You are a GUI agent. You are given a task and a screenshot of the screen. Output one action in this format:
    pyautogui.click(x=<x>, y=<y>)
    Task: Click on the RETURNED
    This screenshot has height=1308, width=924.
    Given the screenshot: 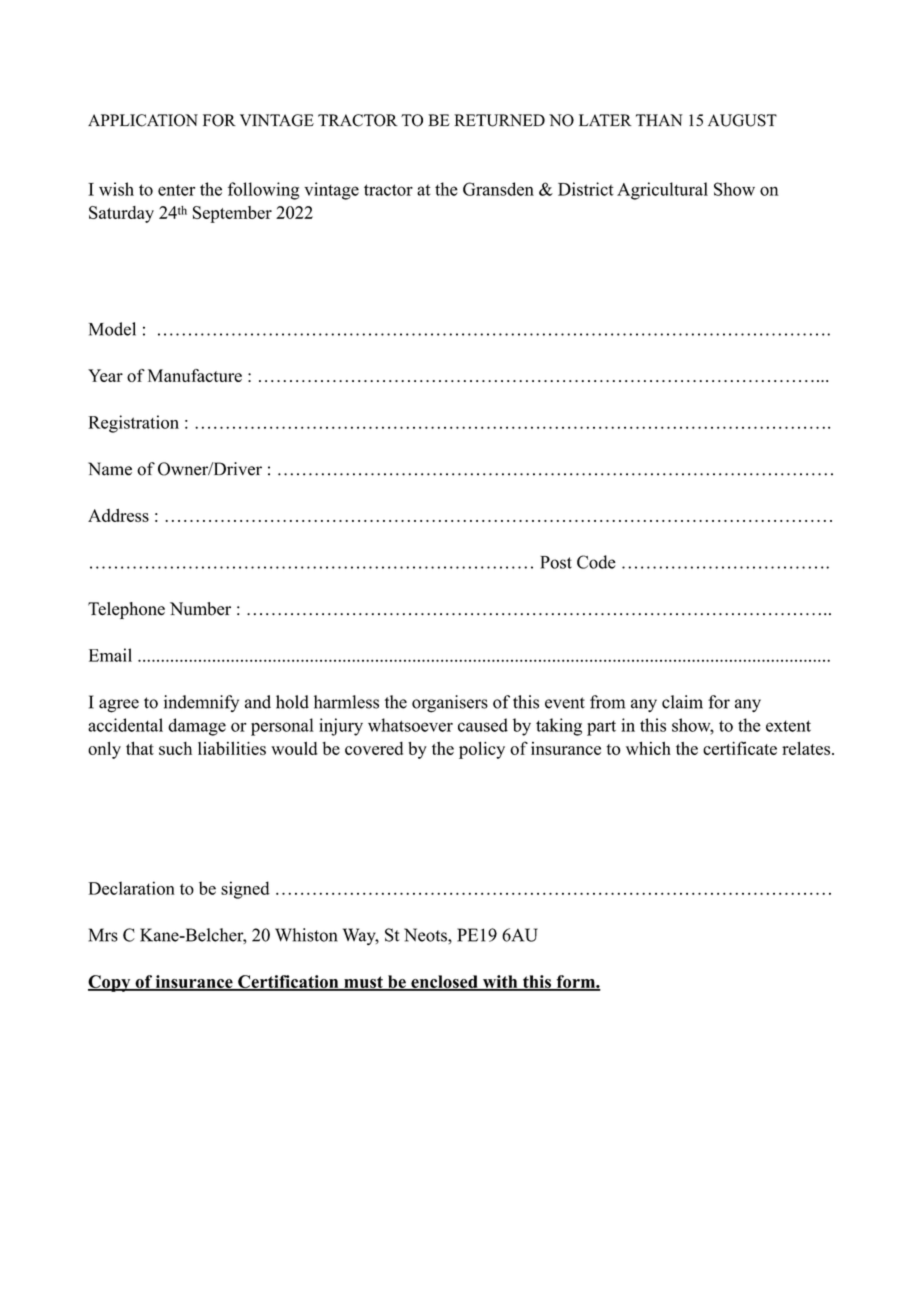 What is the action you would take?
    pyautogui.click(x=499, y=120)
